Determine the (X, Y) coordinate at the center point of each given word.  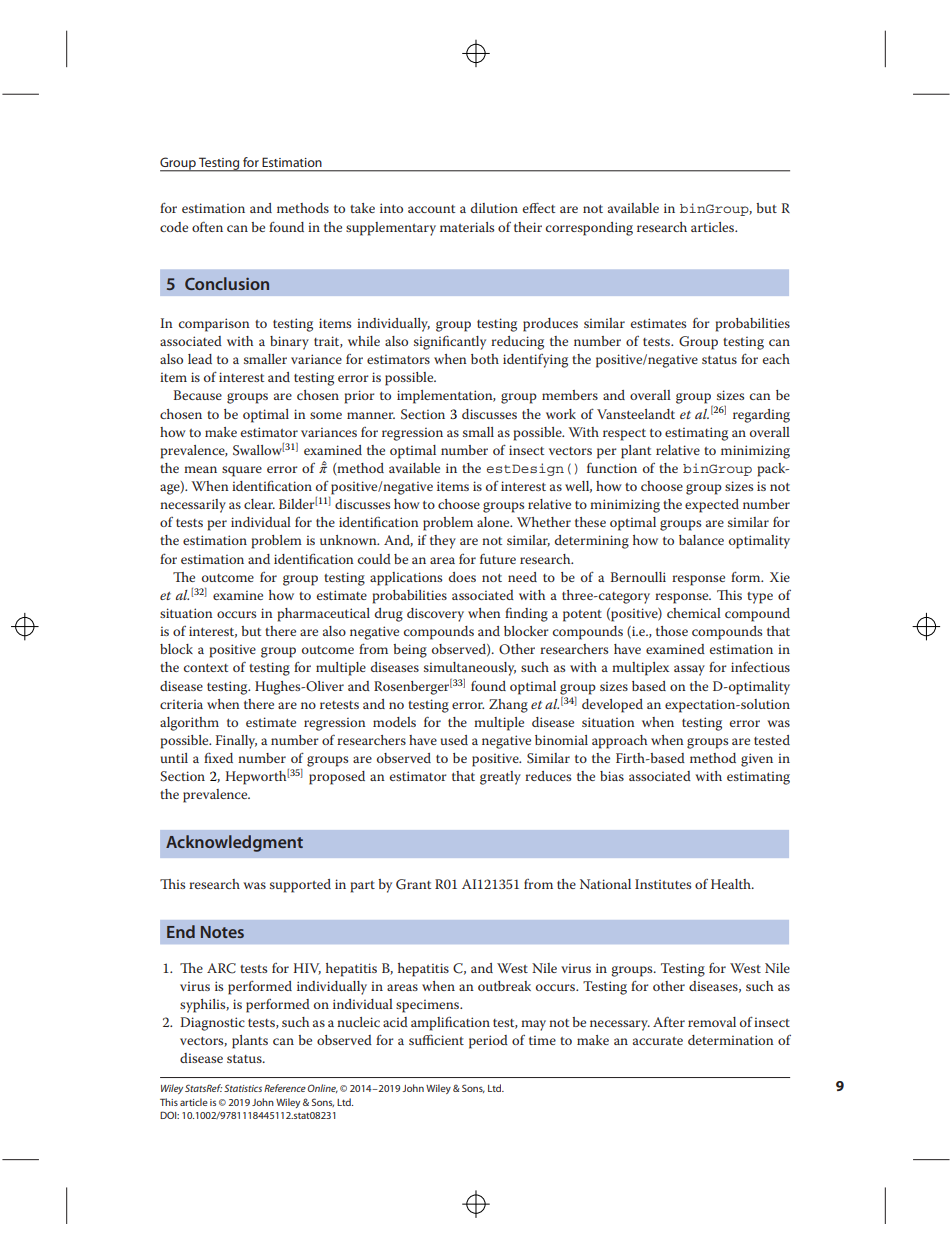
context (206, 668)
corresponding (589, 229)
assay (689, 670)
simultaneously (470, 669)
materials (467, 227)
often (207, 226)
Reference (285, 1088)
